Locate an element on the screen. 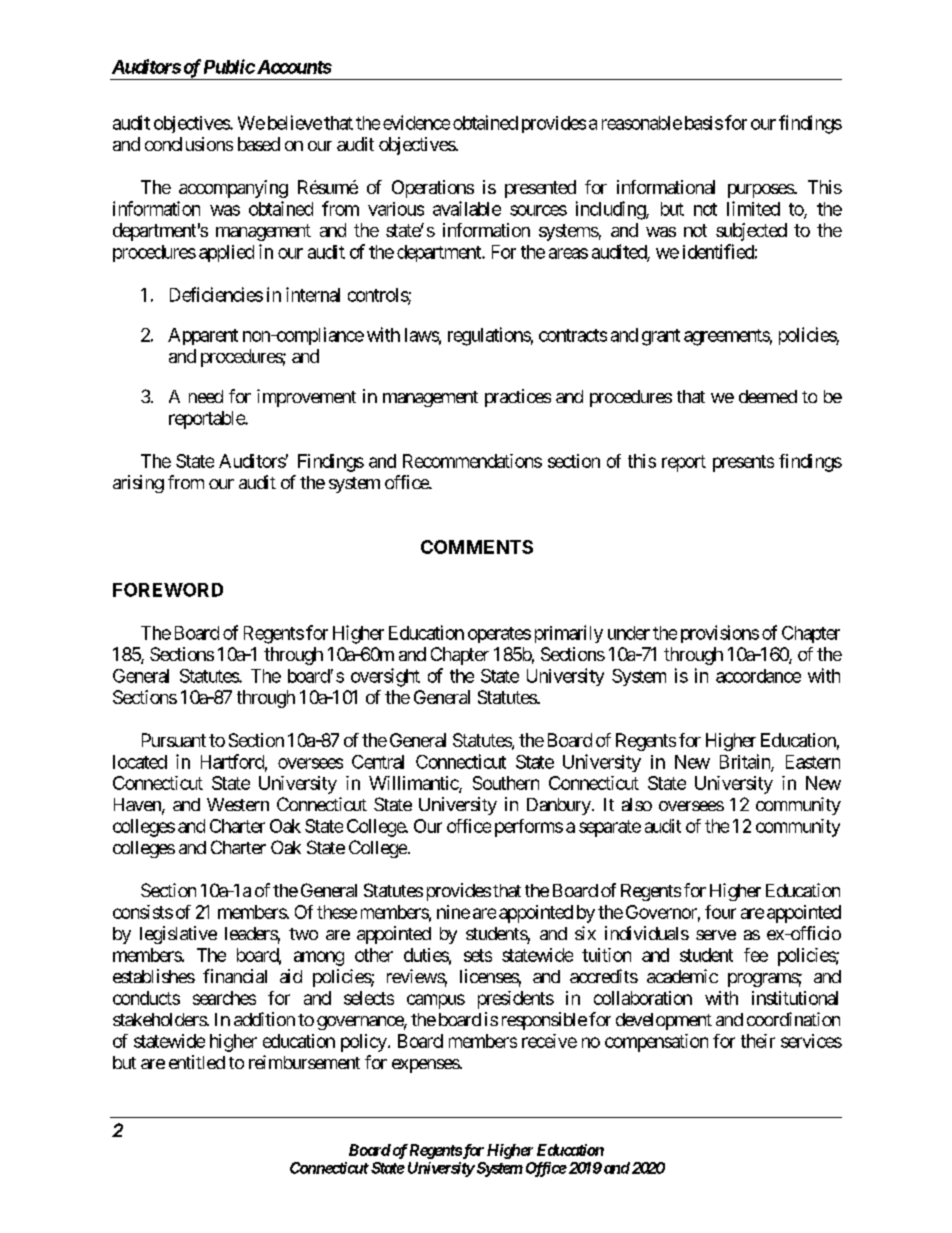  evidence is located at coordinates (416, 122).
